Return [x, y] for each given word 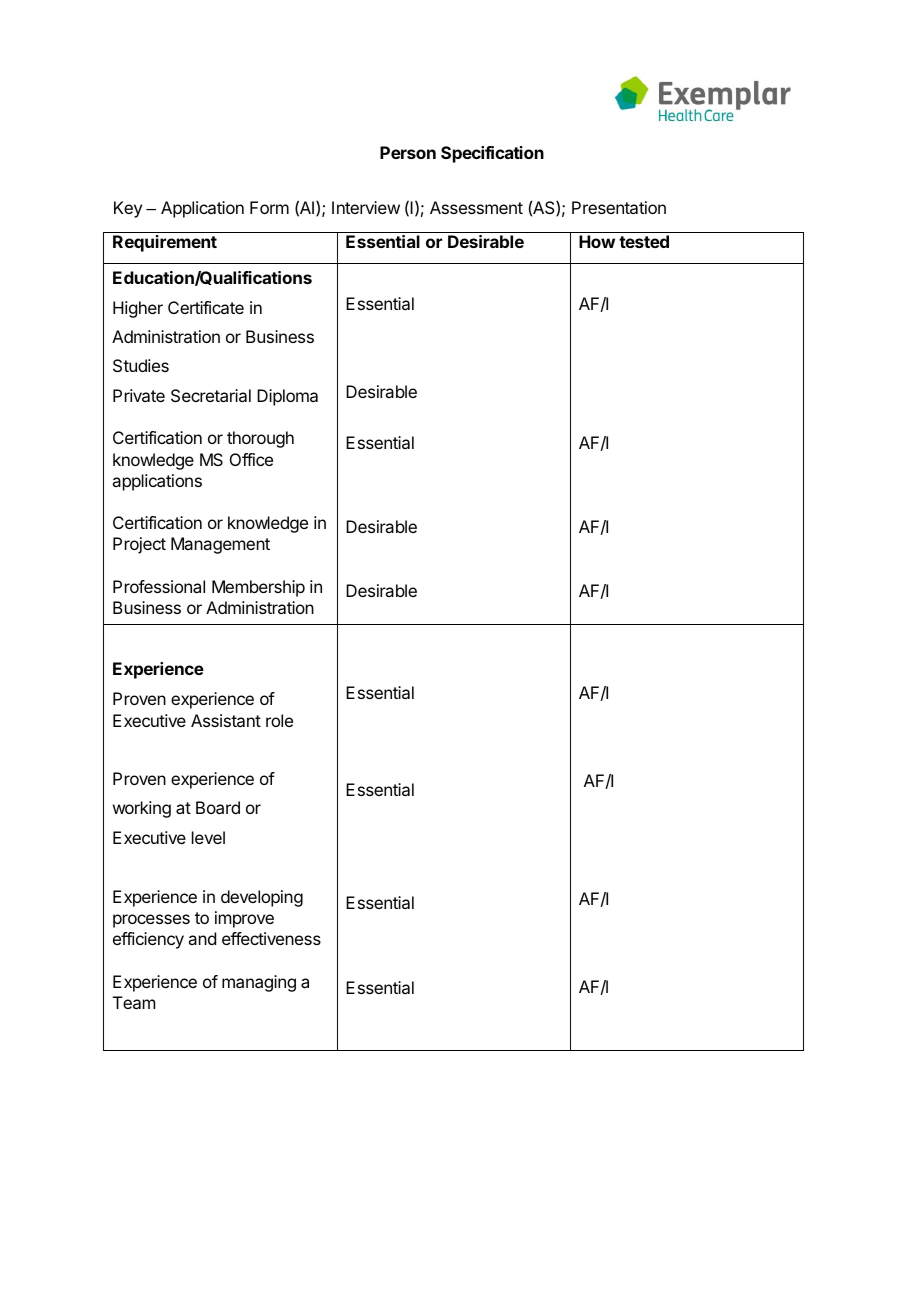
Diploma [287, 397]
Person [408, 152]
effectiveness [271, 938]
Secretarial [211, 395]
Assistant [226, 720]
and [202, 938]
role [279, 720]
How [597, 241]
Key [128, 209]
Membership [258, 588]
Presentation [619, 207]
